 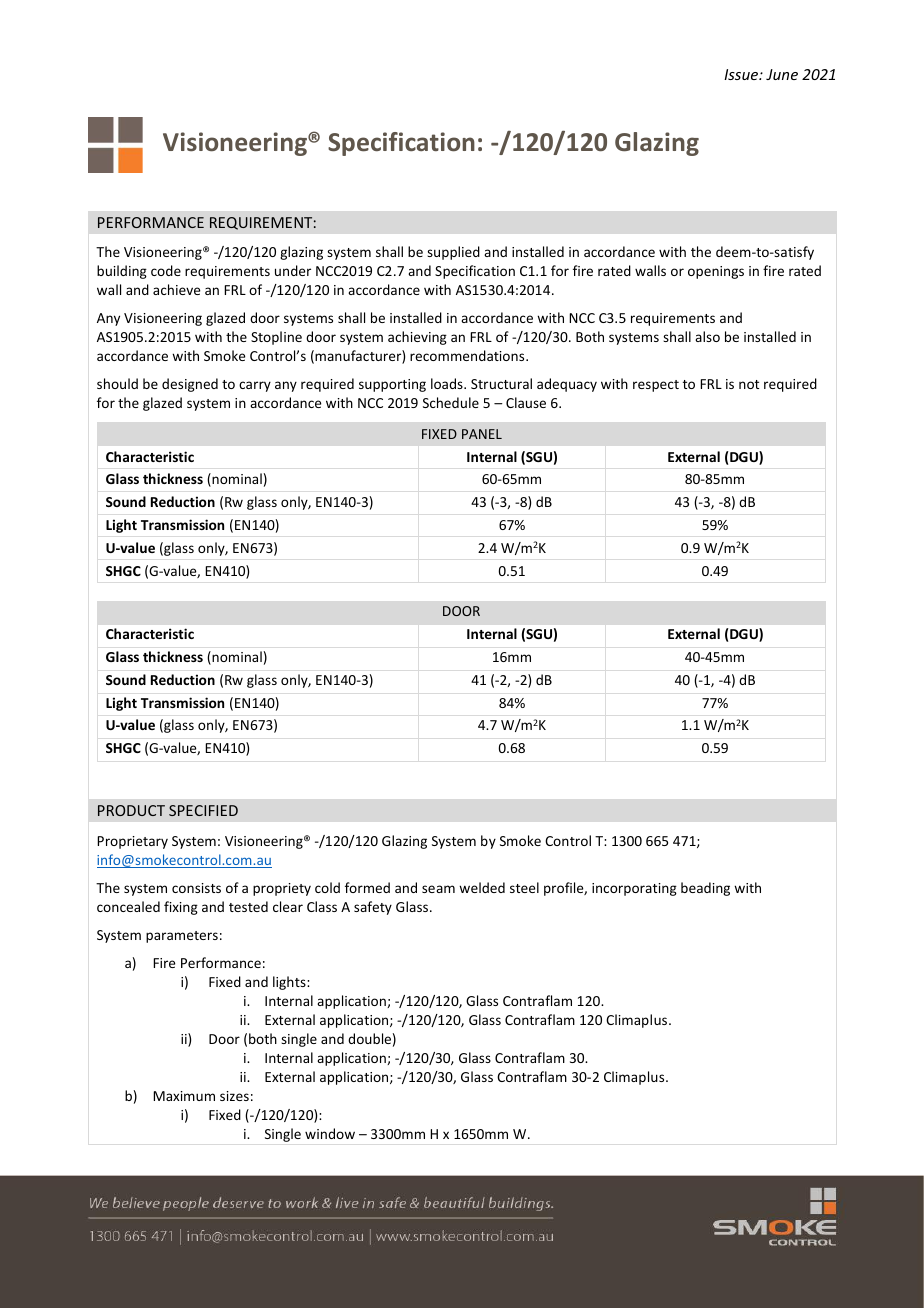 What do you see at coordinates (482, 434) in the document?
I see `PANEL` at bounding box center [482, 434].
